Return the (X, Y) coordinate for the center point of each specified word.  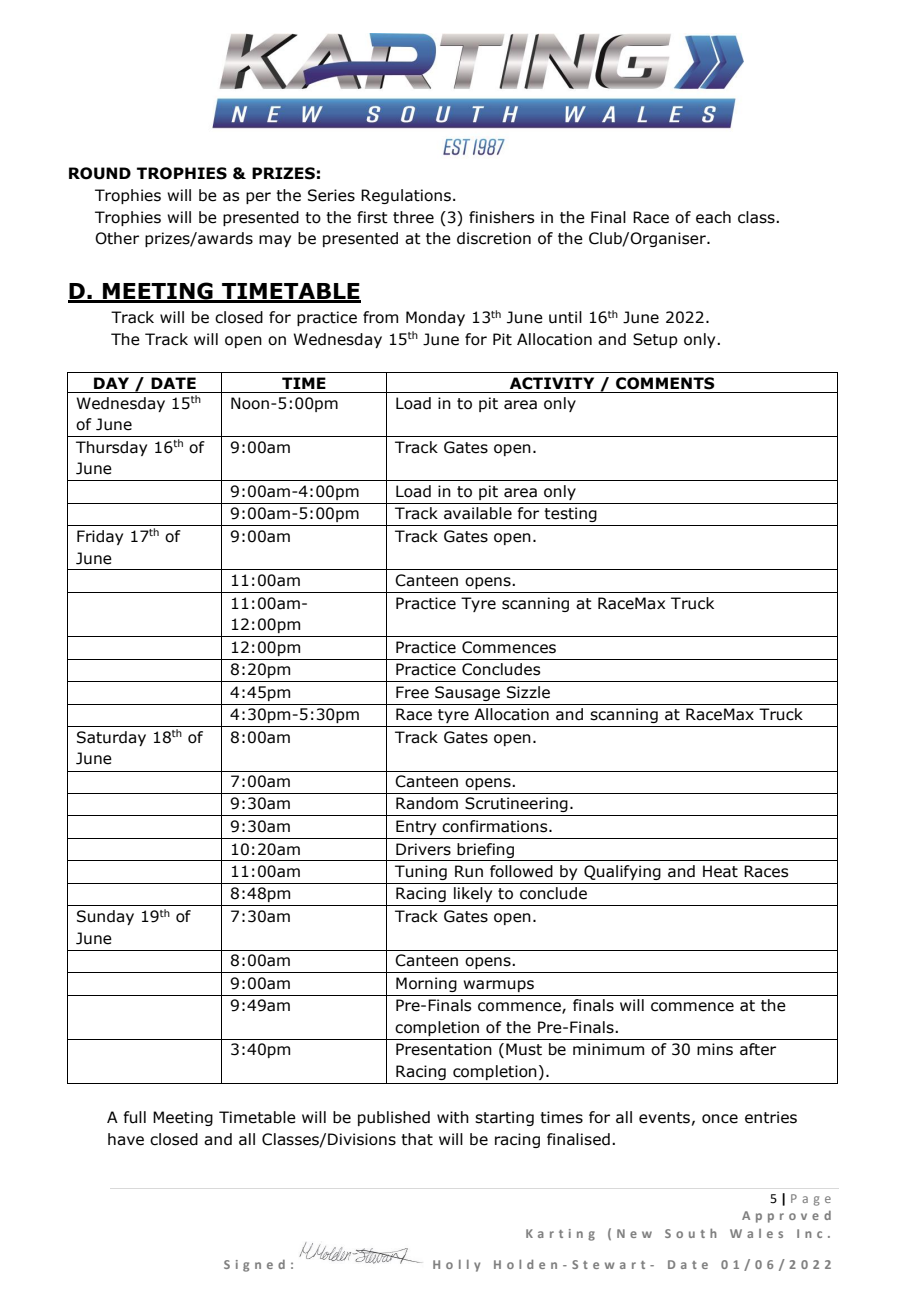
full (134, 1117)
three (413, 217)
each (713, 217)
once (720, 1119)
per (258, 198)
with (453, 1117)
